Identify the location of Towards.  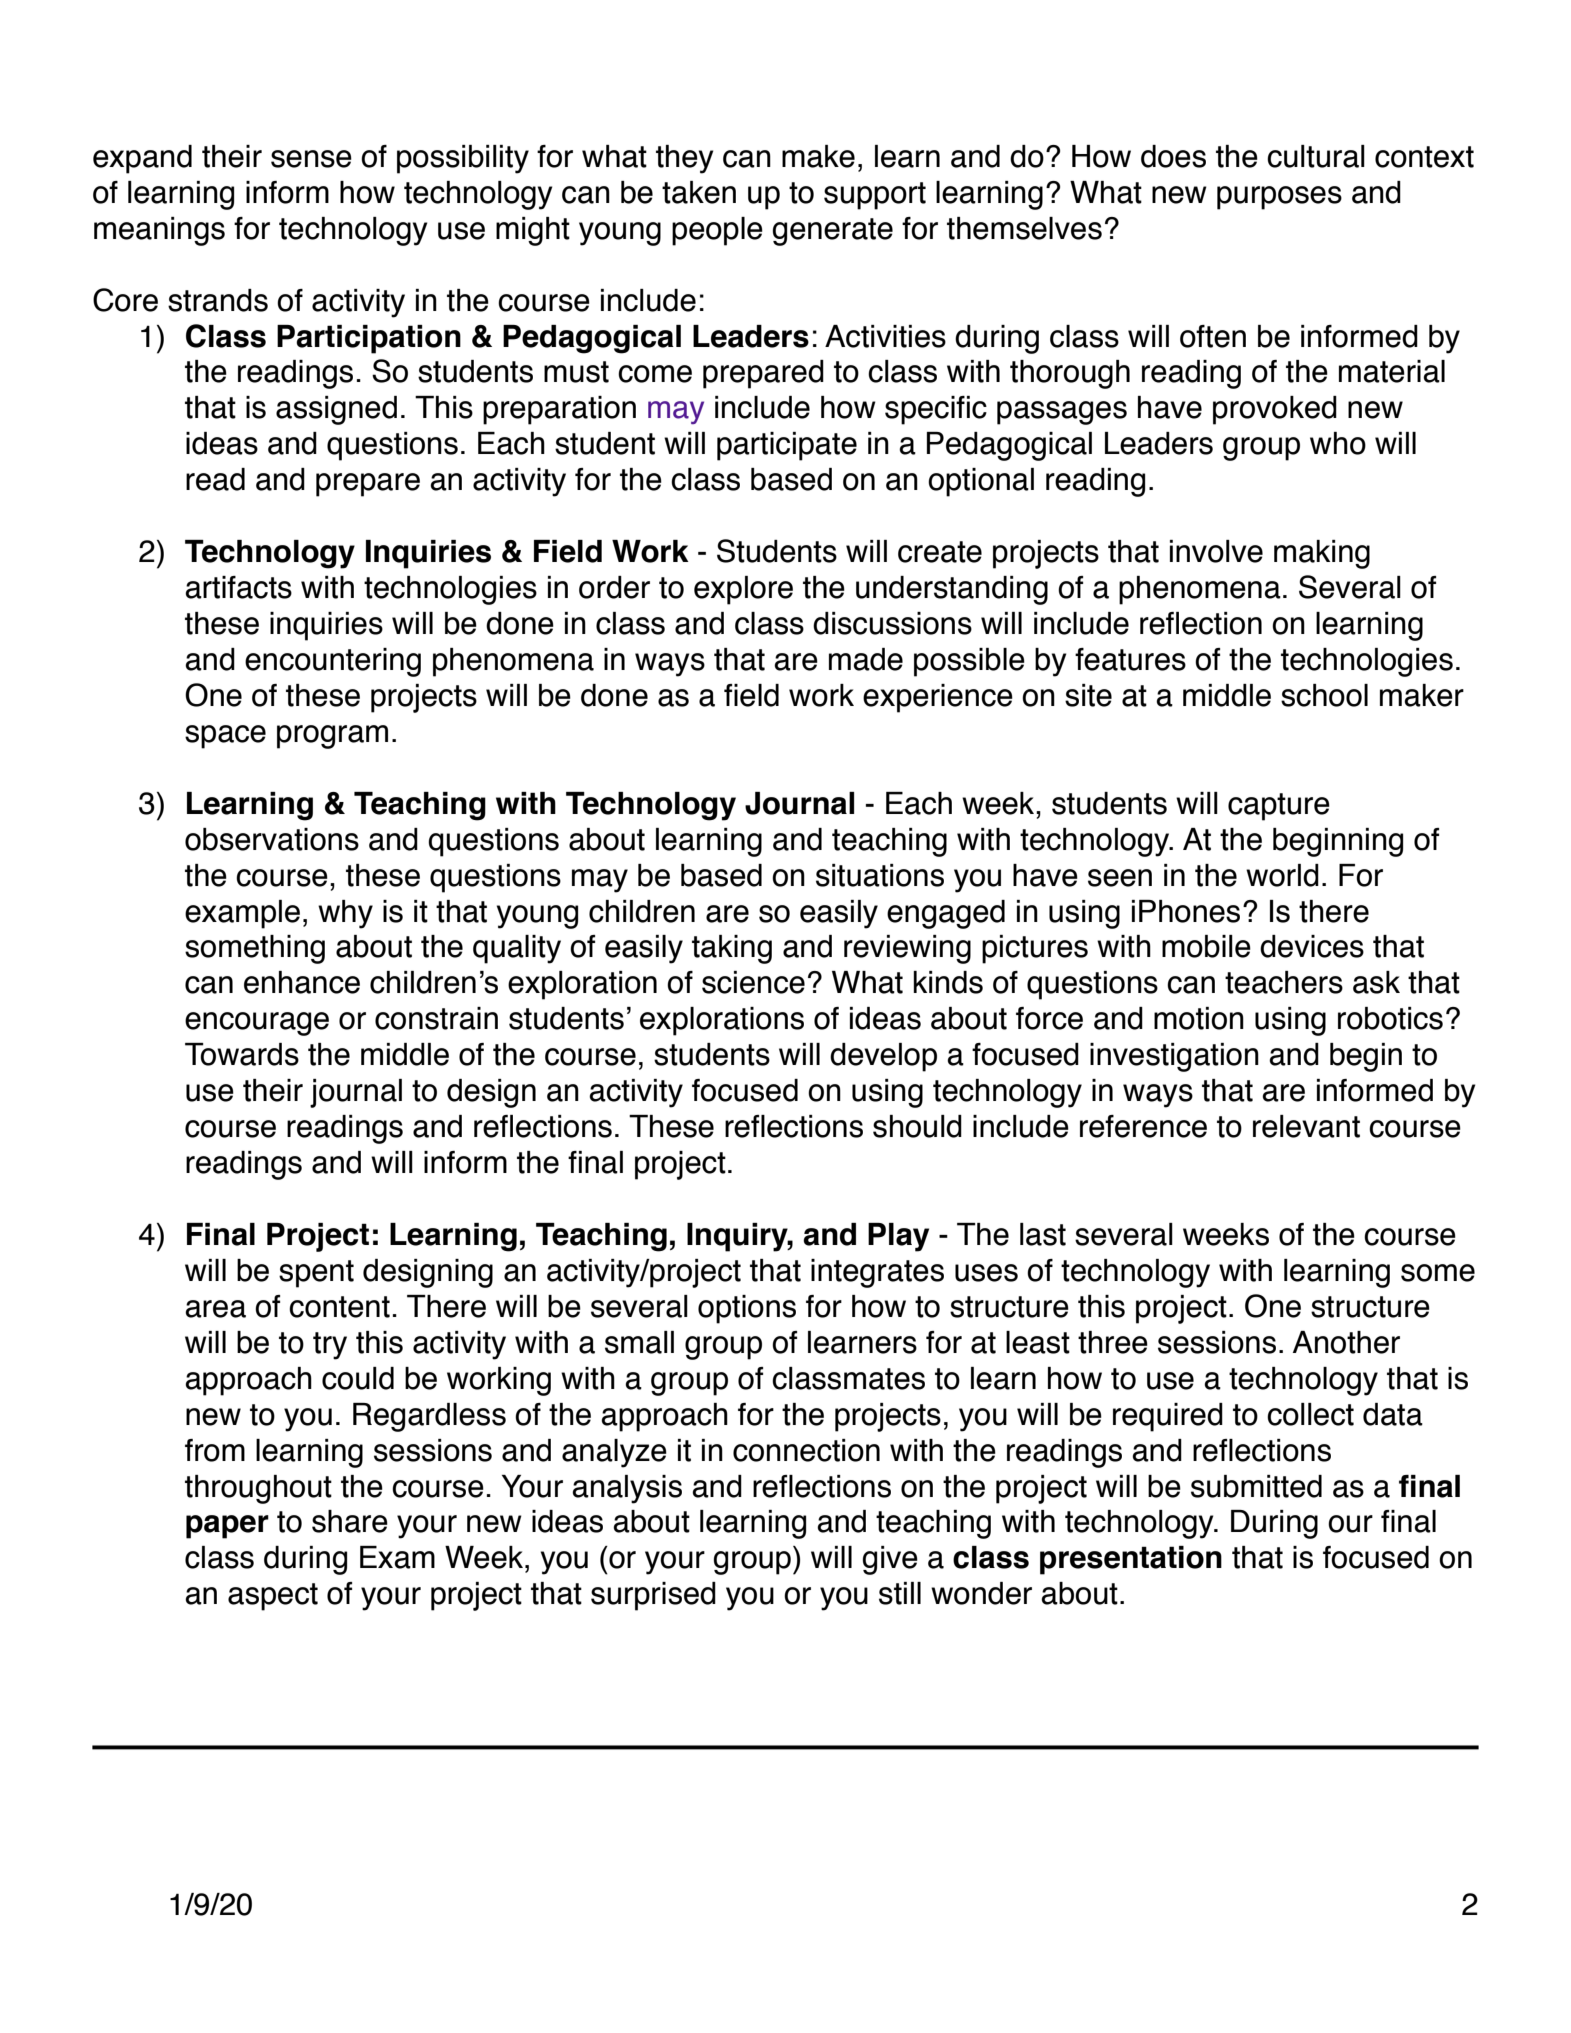
(242, 1054).
